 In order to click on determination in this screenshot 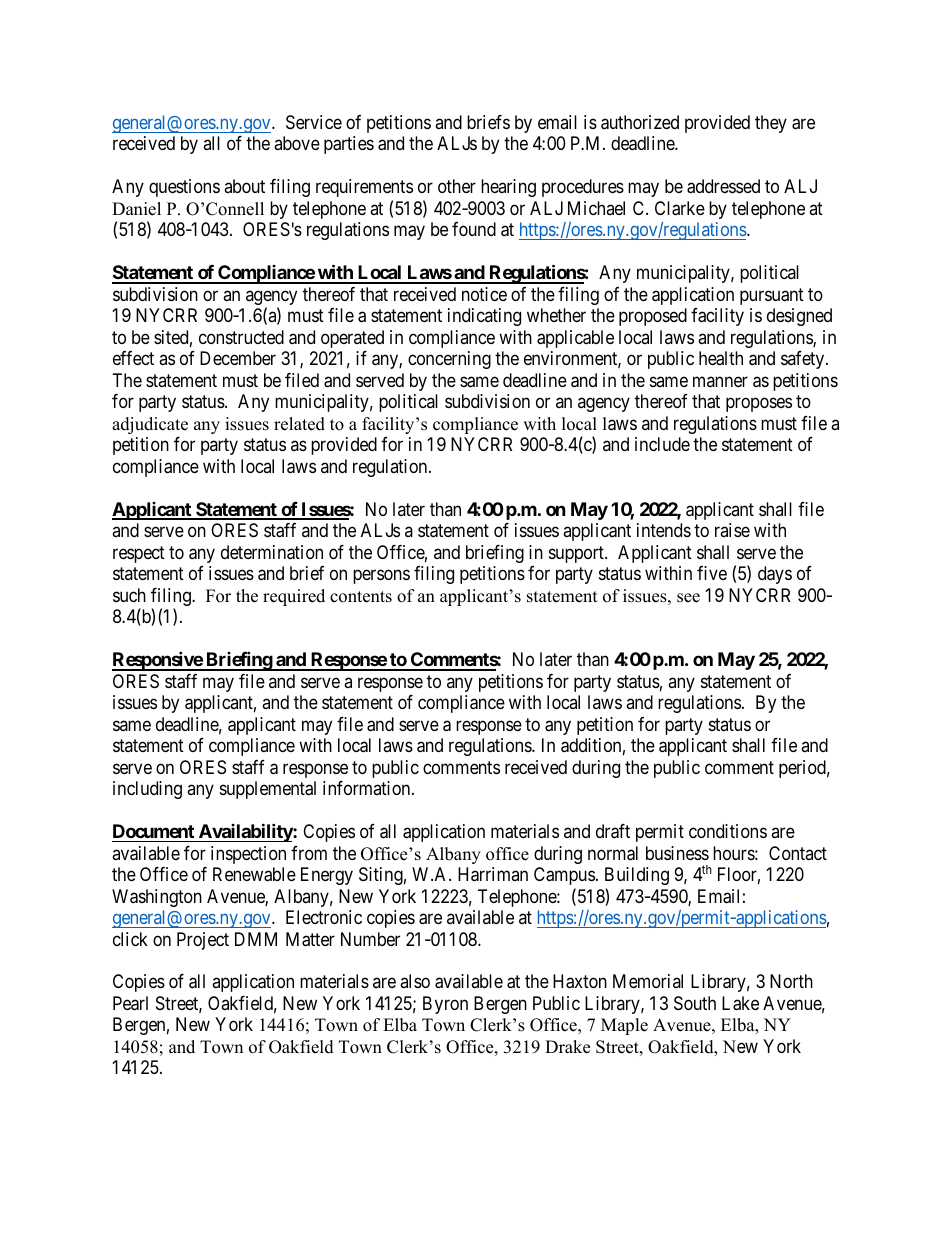, I will do `click(272, 552)`.
